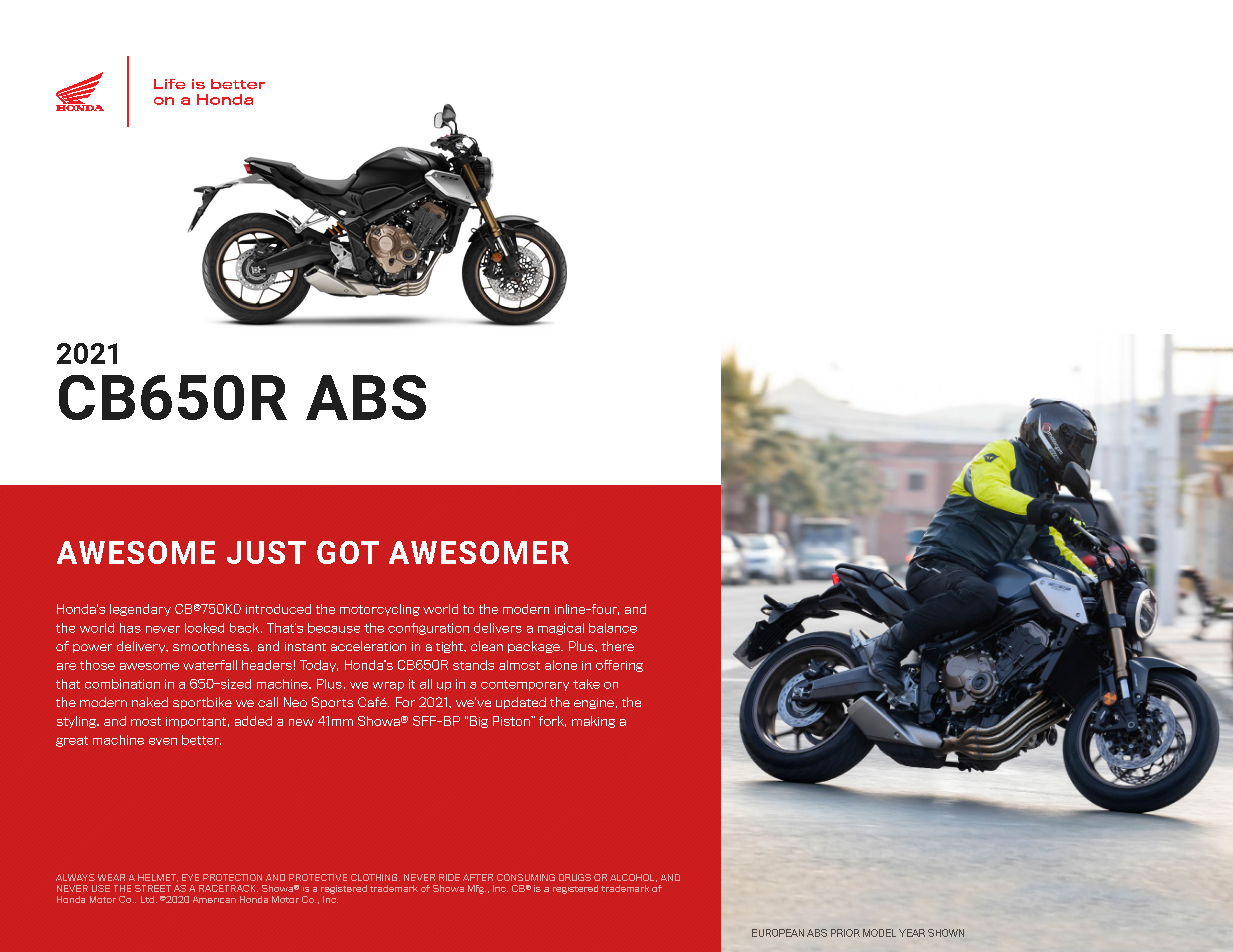  Describe the element at coordinates (778, 933) in the image. I see `EUROPEAN` at that location.
